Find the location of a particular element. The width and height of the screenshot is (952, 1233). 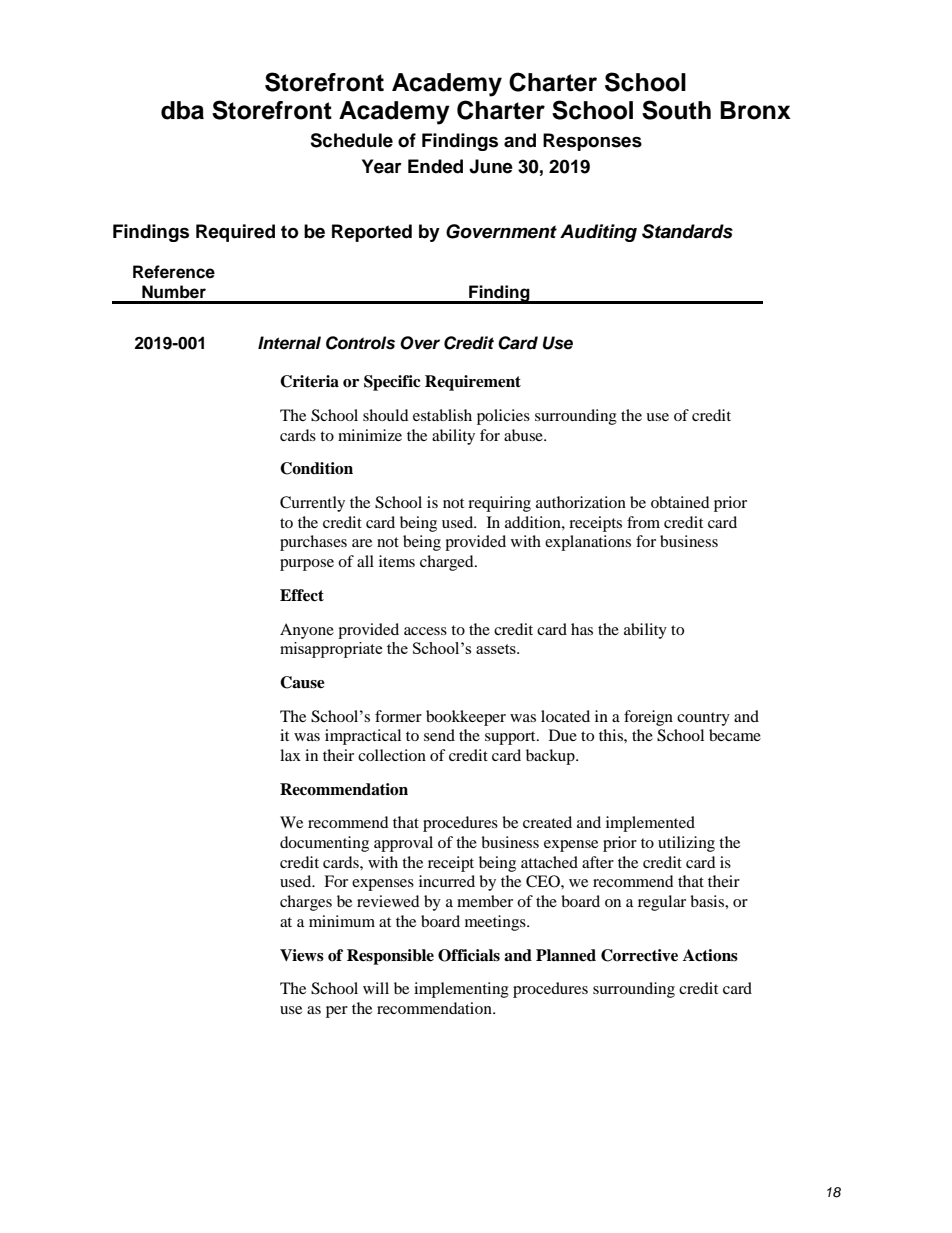

South is located at coordinates (676, 110).
